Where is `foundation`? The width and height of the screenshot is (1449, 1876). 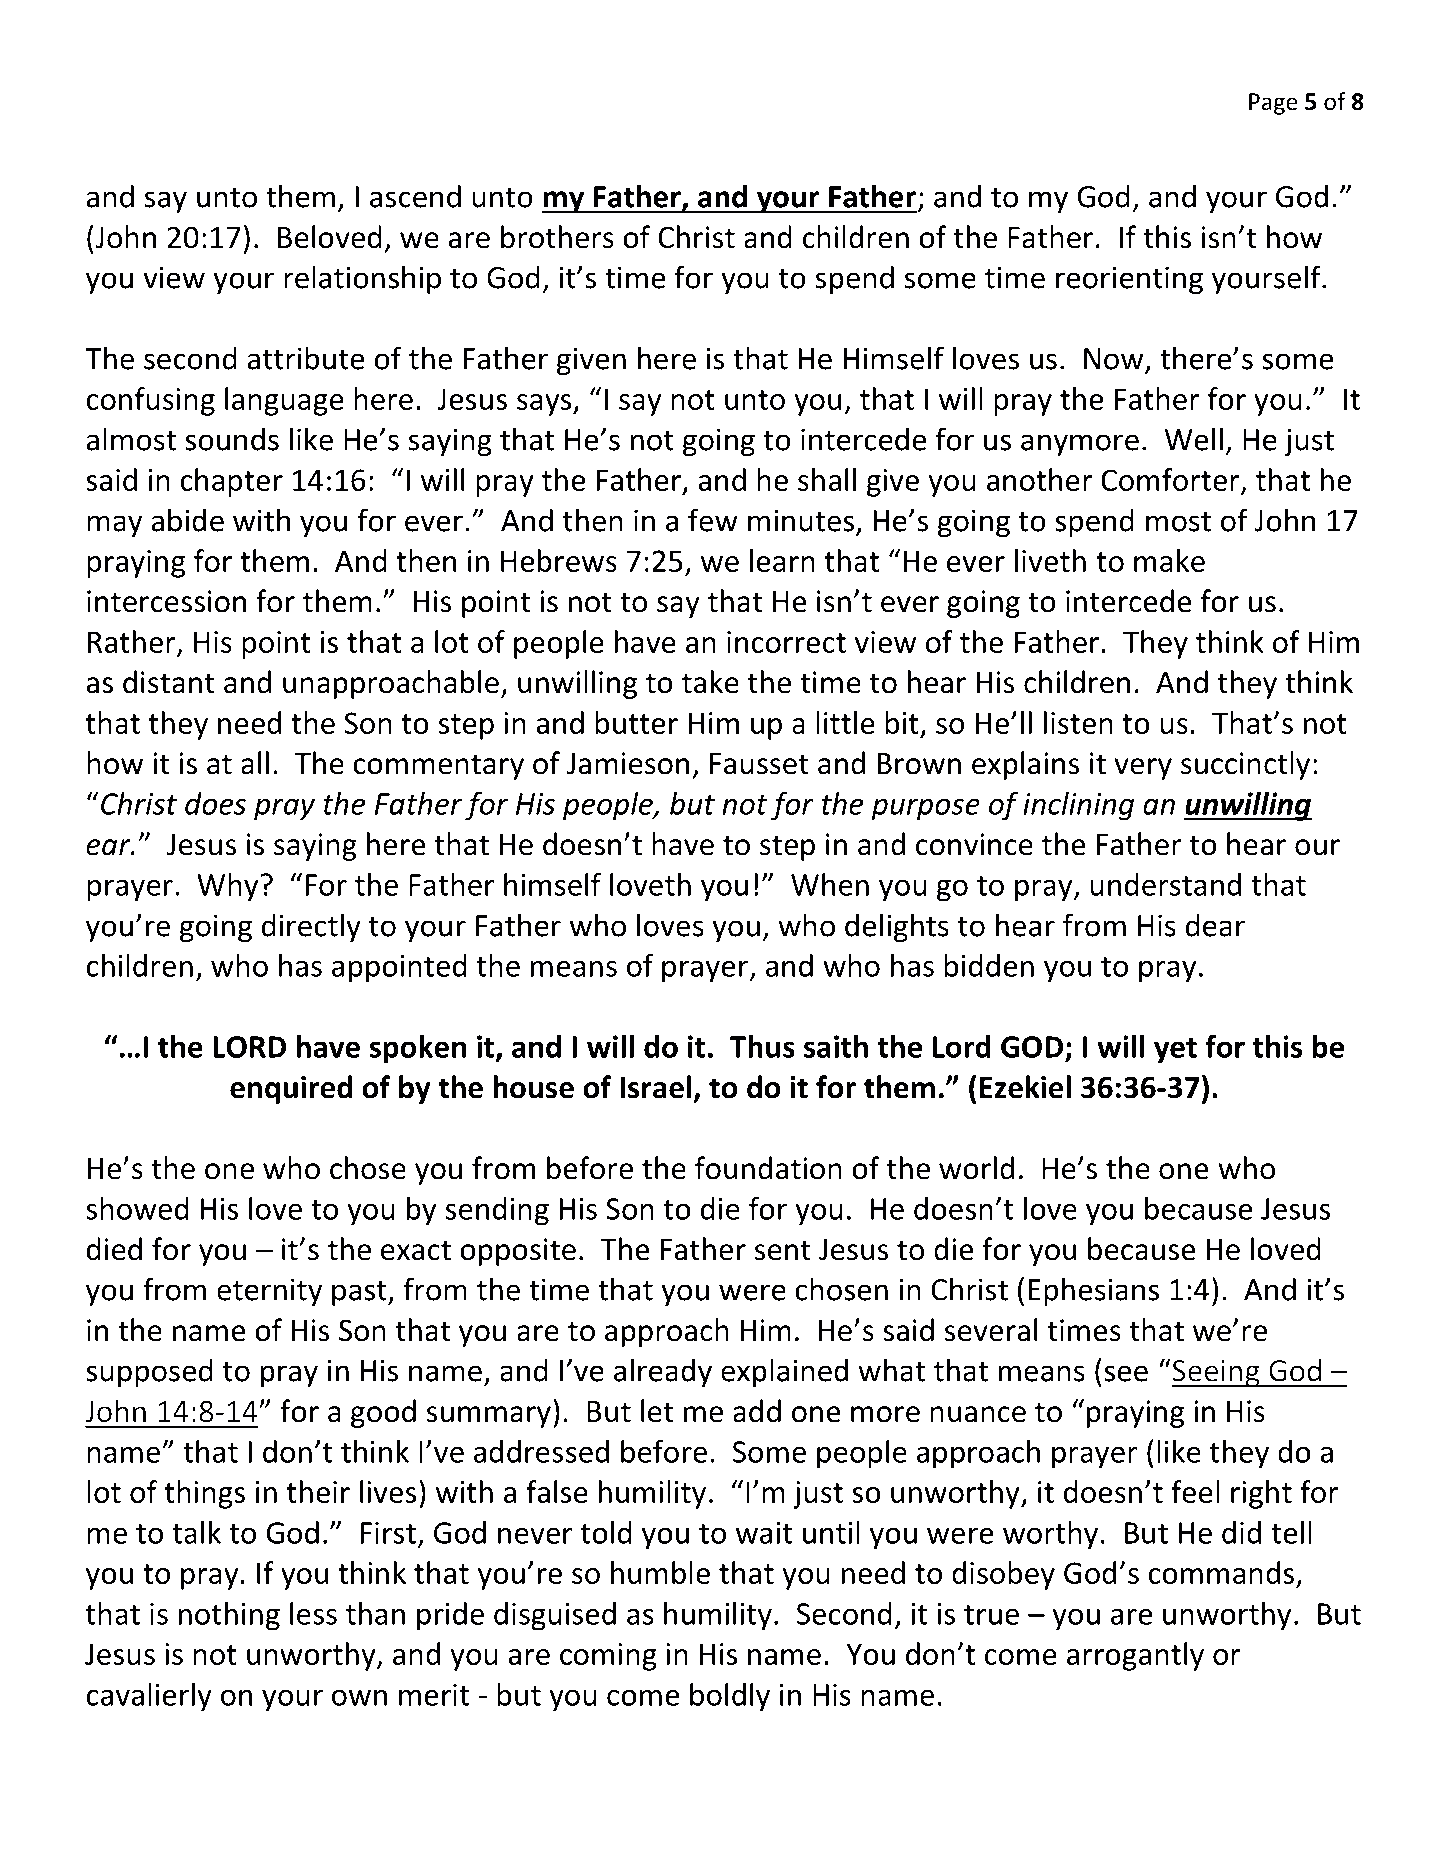 foundation is located at coordinates (768, 1168).
